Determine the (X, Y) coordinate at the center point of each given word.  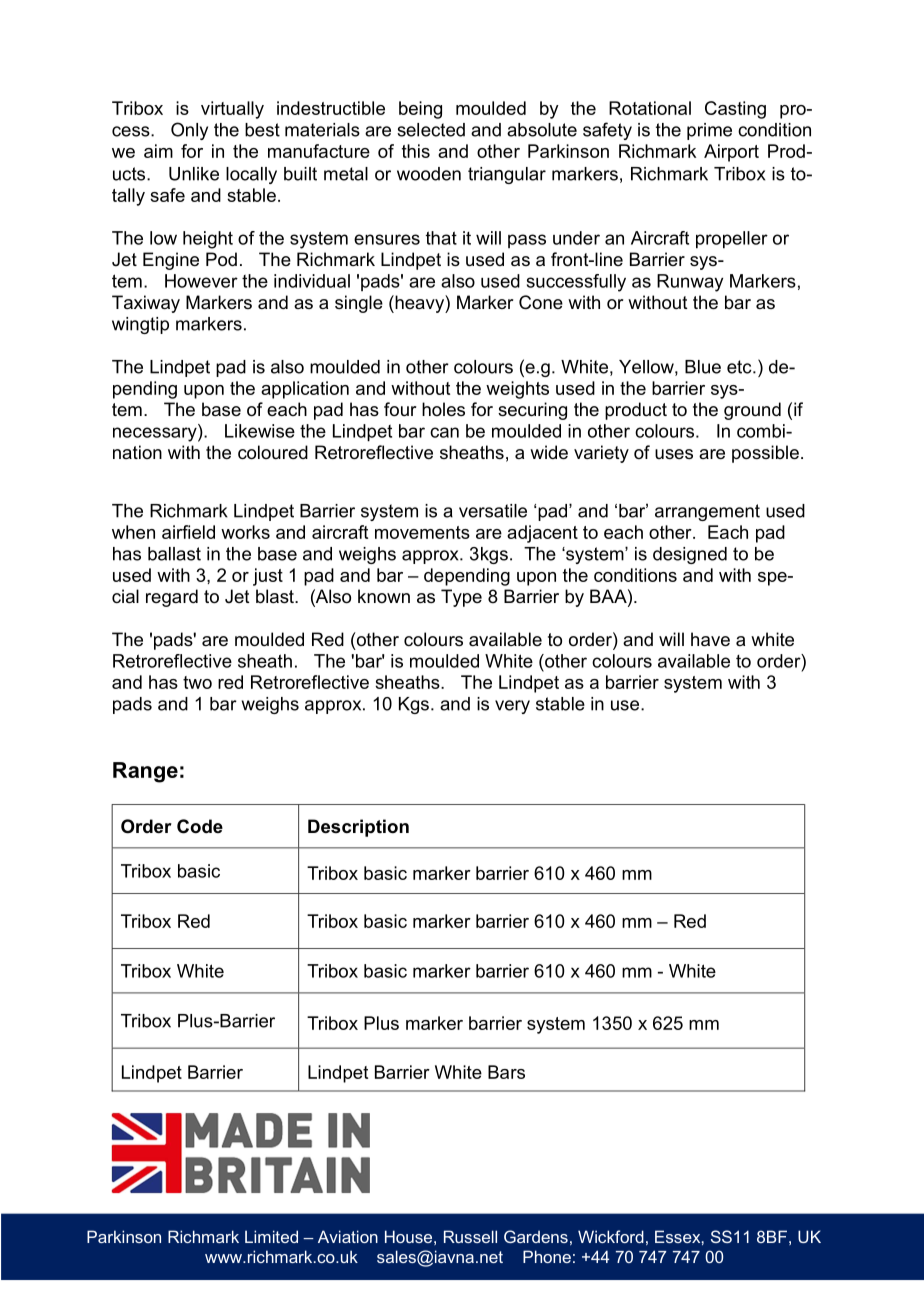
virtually (232, 110)
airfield (188, 532)
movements (422, 532)
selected (431, 130)
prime (709, 131)
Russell (470, 1236)
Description (358, 828)
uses (674, 454)
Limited (271, 1236)
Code (200, 826)
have (710, 639)
